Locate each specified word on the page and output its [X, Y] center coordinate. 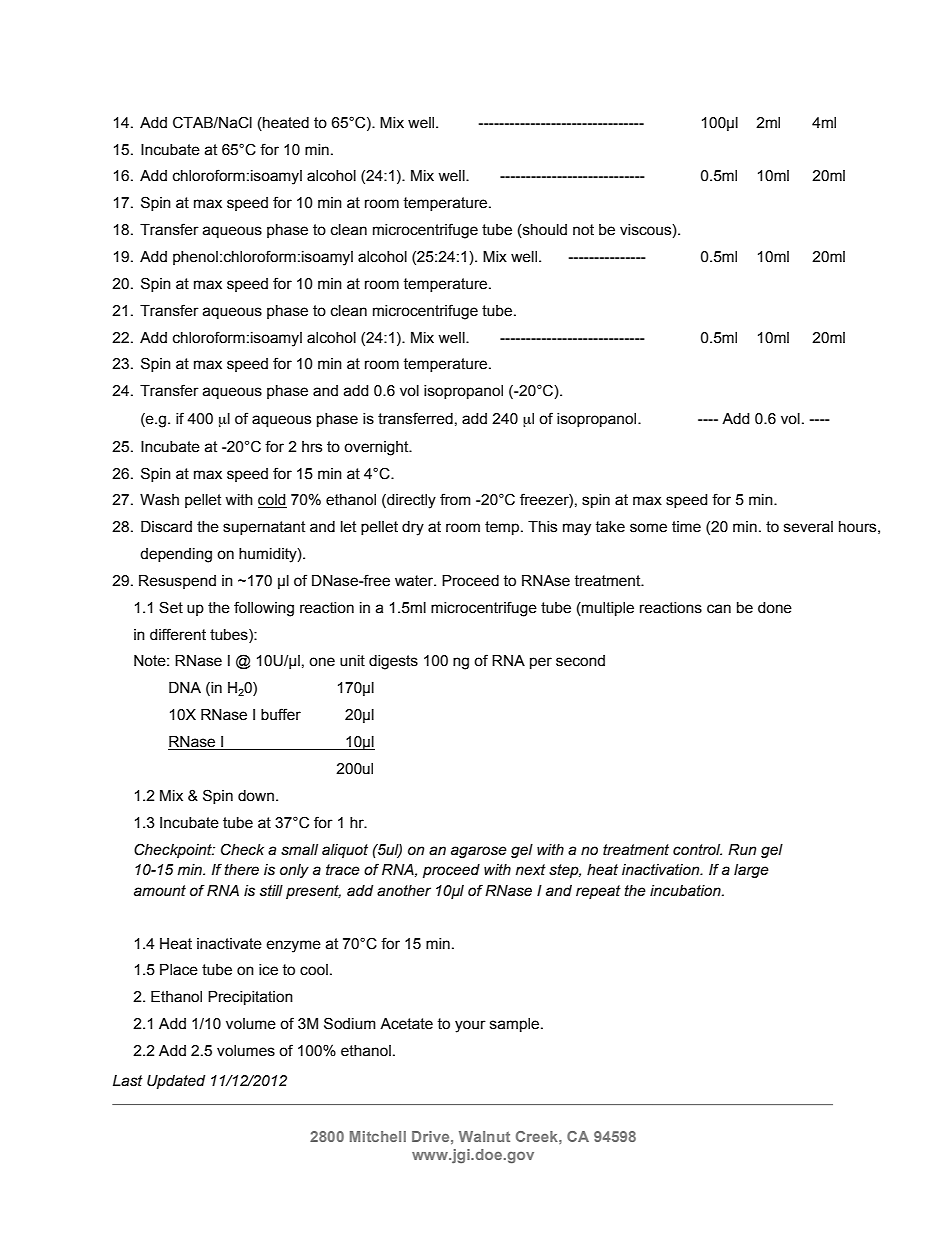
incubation [686, 891]
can [719, 609]
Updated [176, 1082]
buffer [281, 714]
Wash [159, 500]
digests [393, 662]
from [455, 499]
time [686, 527]
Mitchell [378, 1136]
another [404, 891]
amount [160, 891]
